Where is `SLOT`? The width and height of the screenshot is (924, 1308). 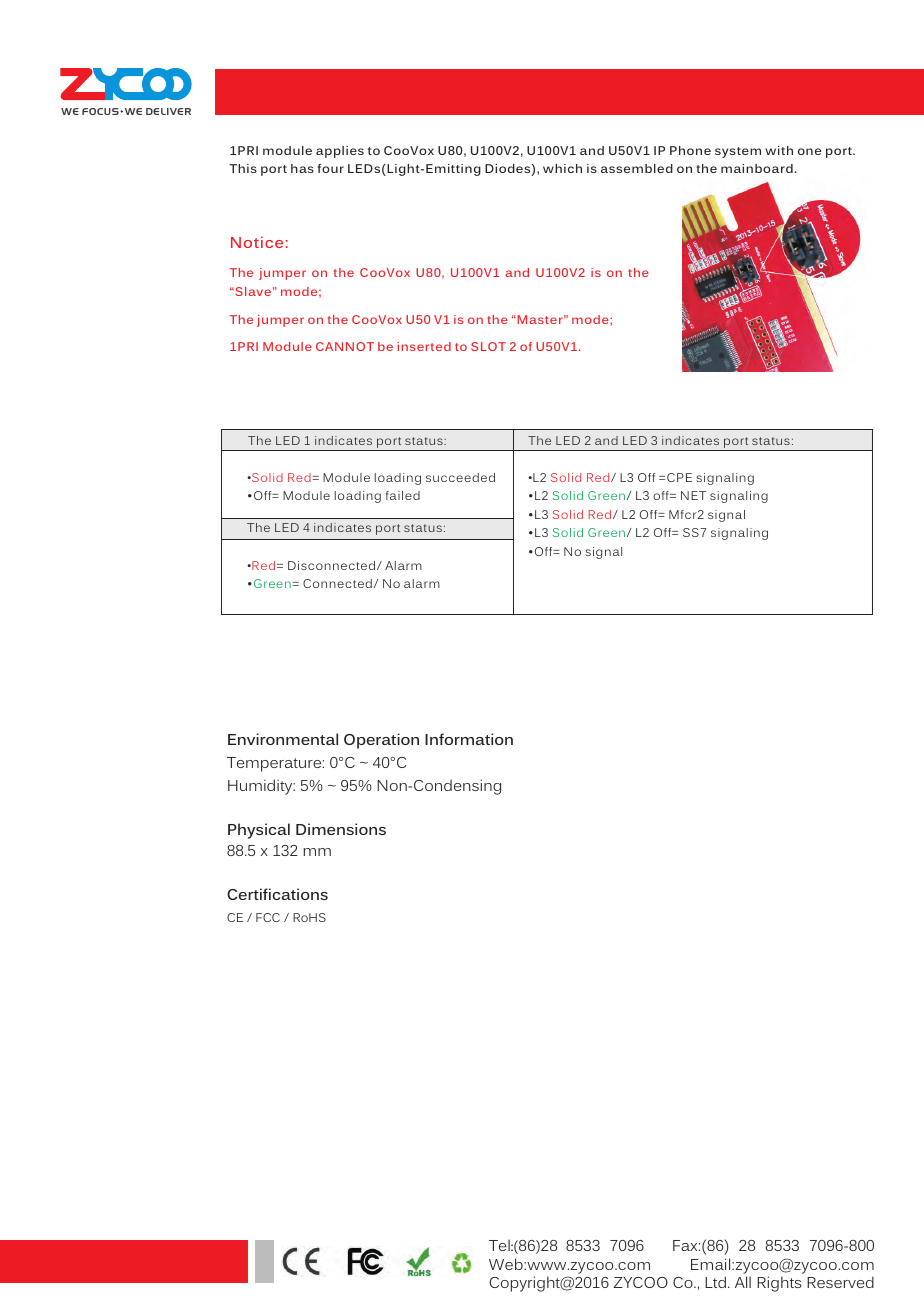
SLOT is located at coordinates (488, 346).
